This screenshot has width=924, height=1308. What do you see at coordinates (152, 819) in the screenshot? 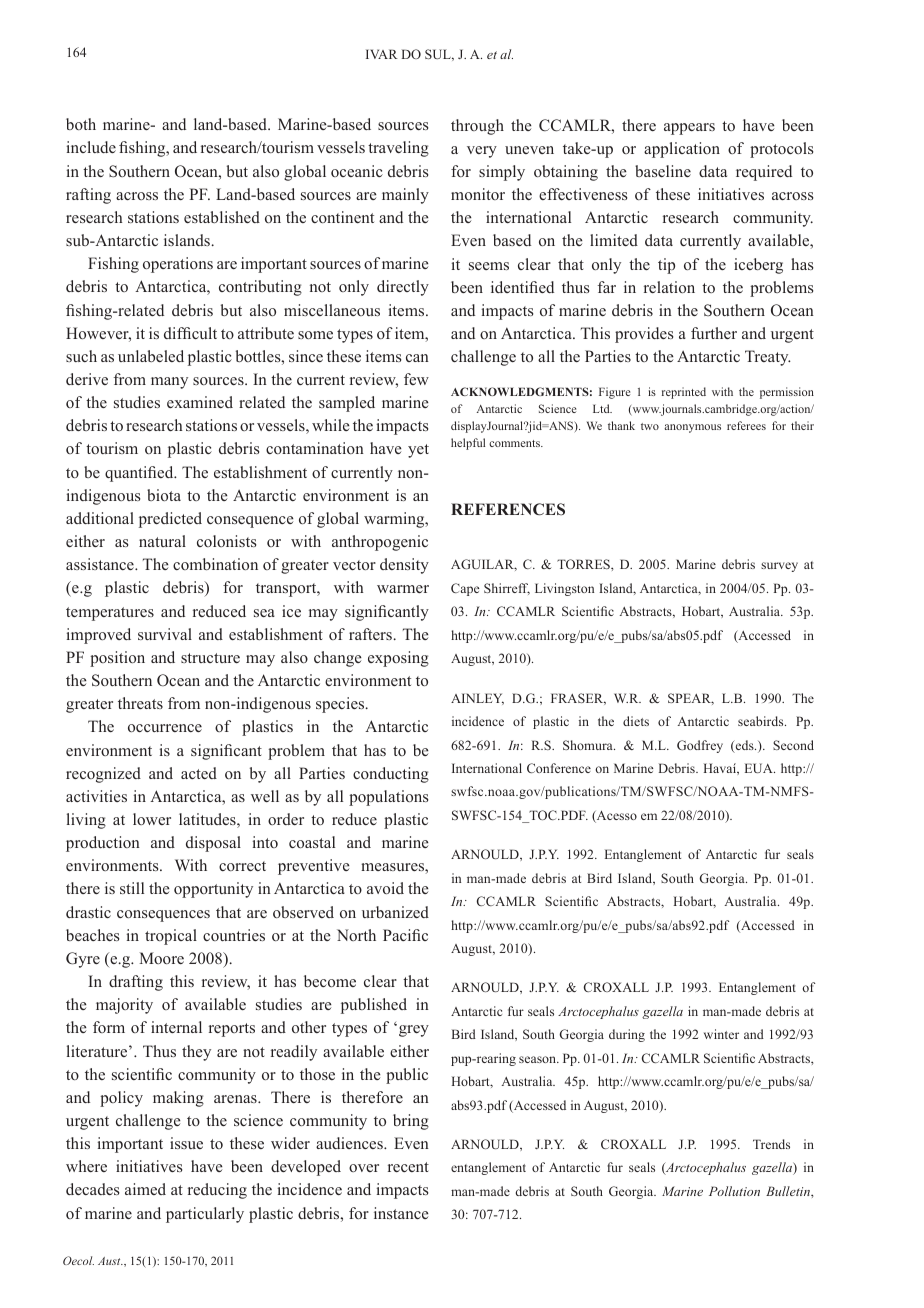
I see `lower` at bounding box center [152, 819].
